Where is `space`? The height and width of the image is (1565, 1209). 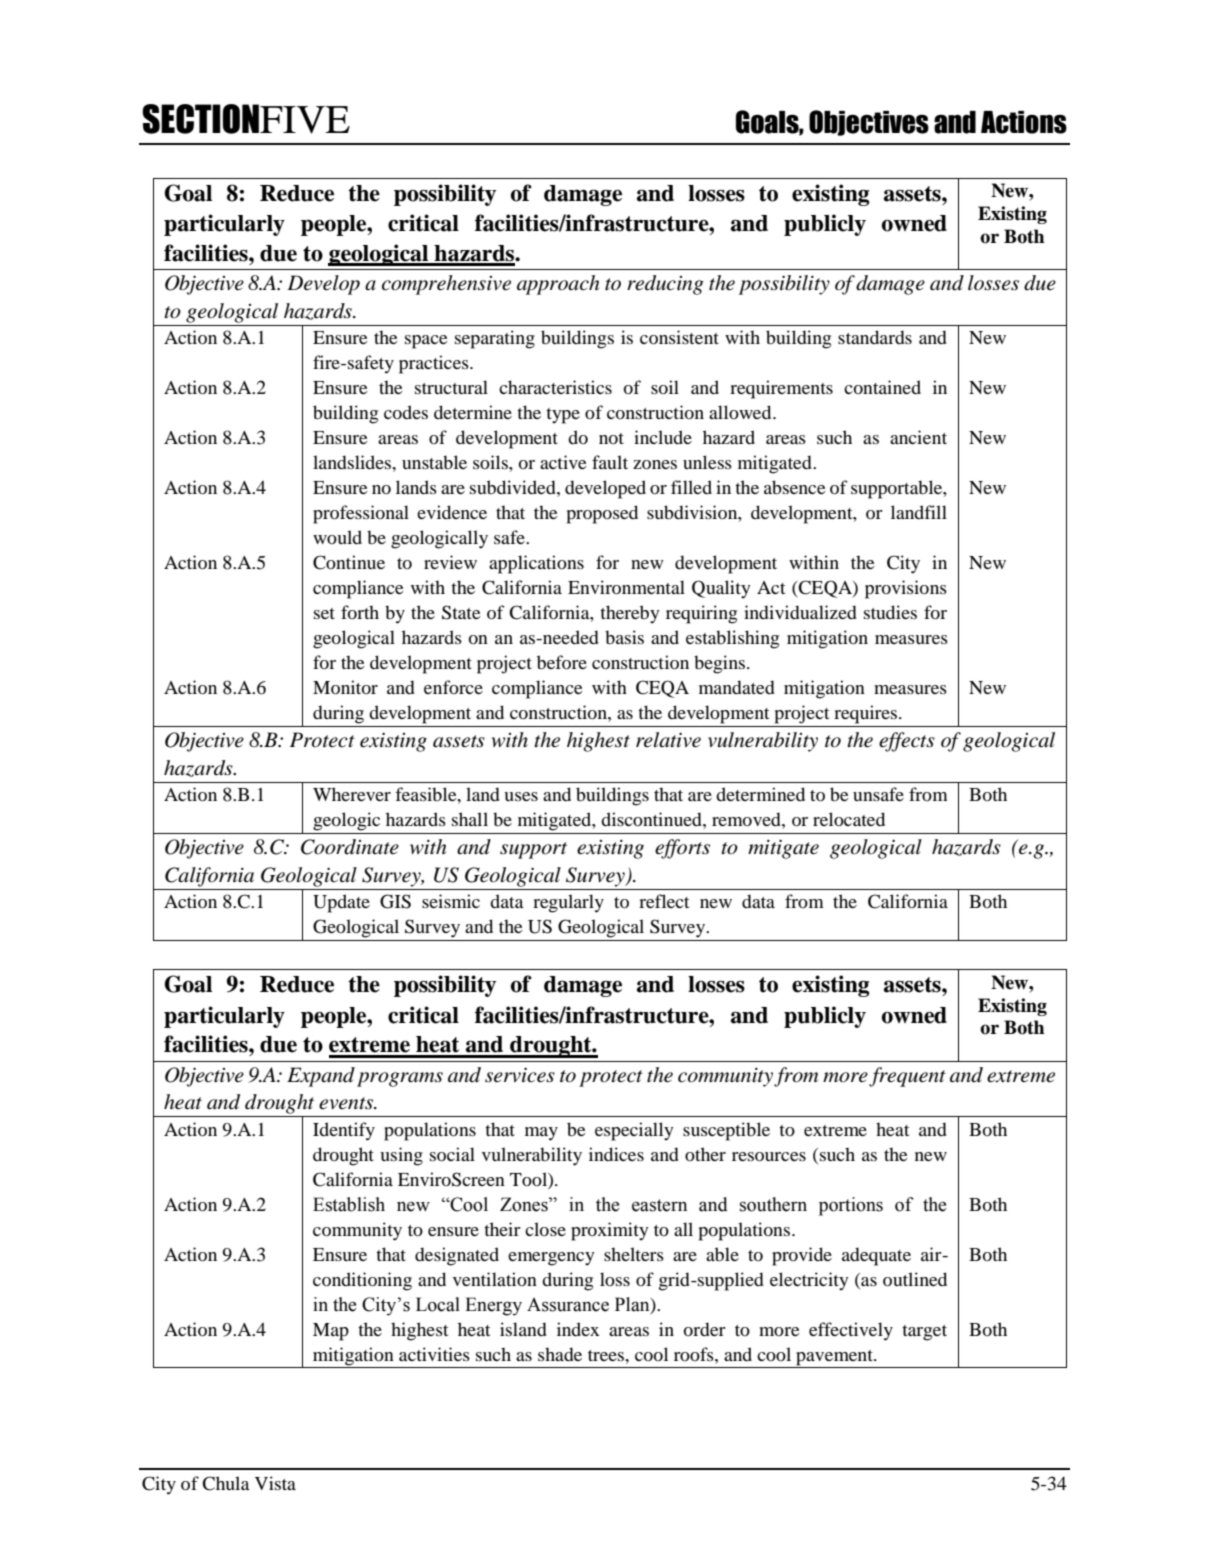 space is located at coordinates (426, 342).
